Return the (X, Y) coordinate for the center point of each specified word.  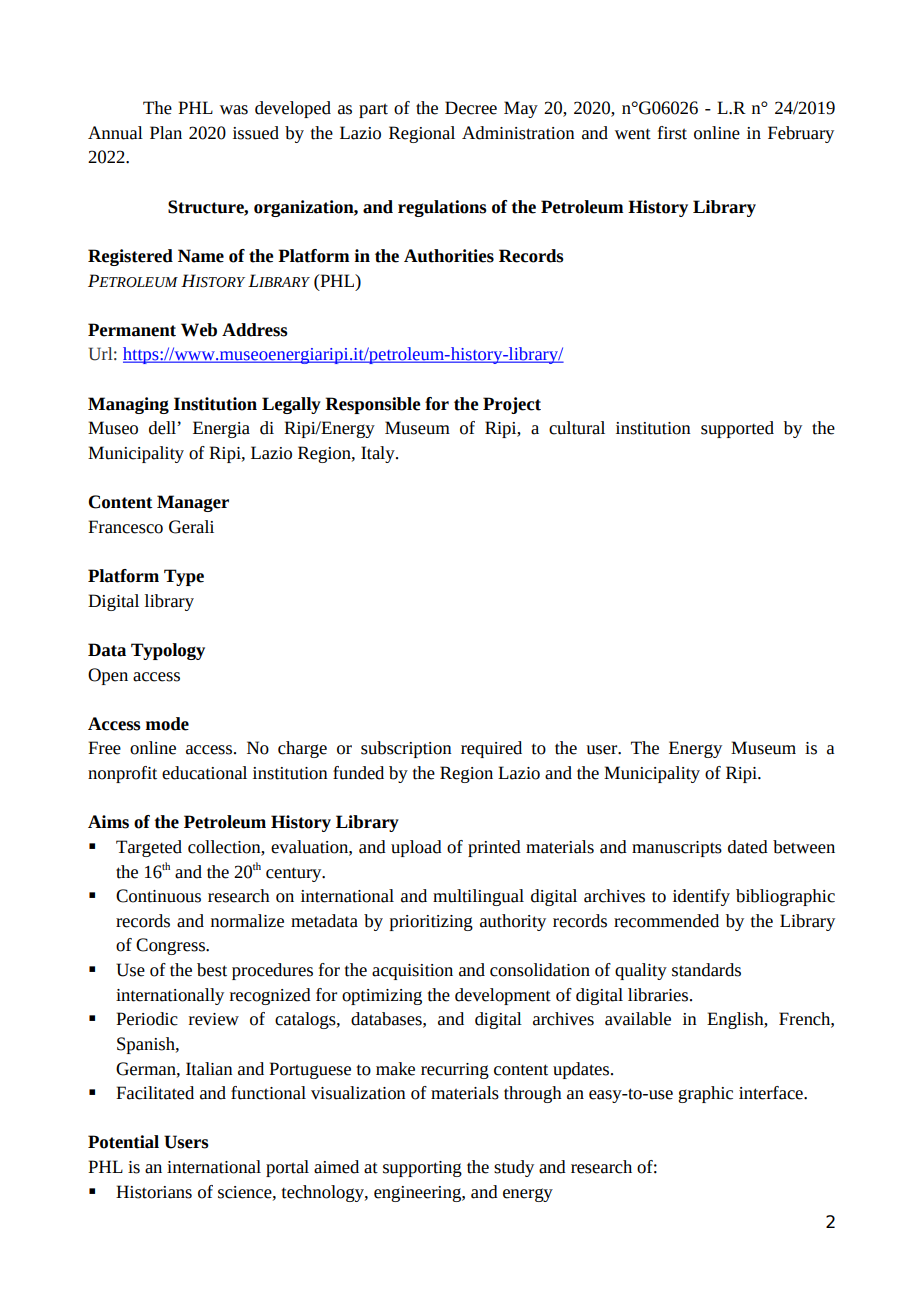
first (672, 133)
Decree (471, 108)
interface (772, 1093)
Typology (168, 651)
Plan (166, 133)
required (491, 749)
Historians (154, 1192)
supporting (422, 1169)
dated (748, 847)
